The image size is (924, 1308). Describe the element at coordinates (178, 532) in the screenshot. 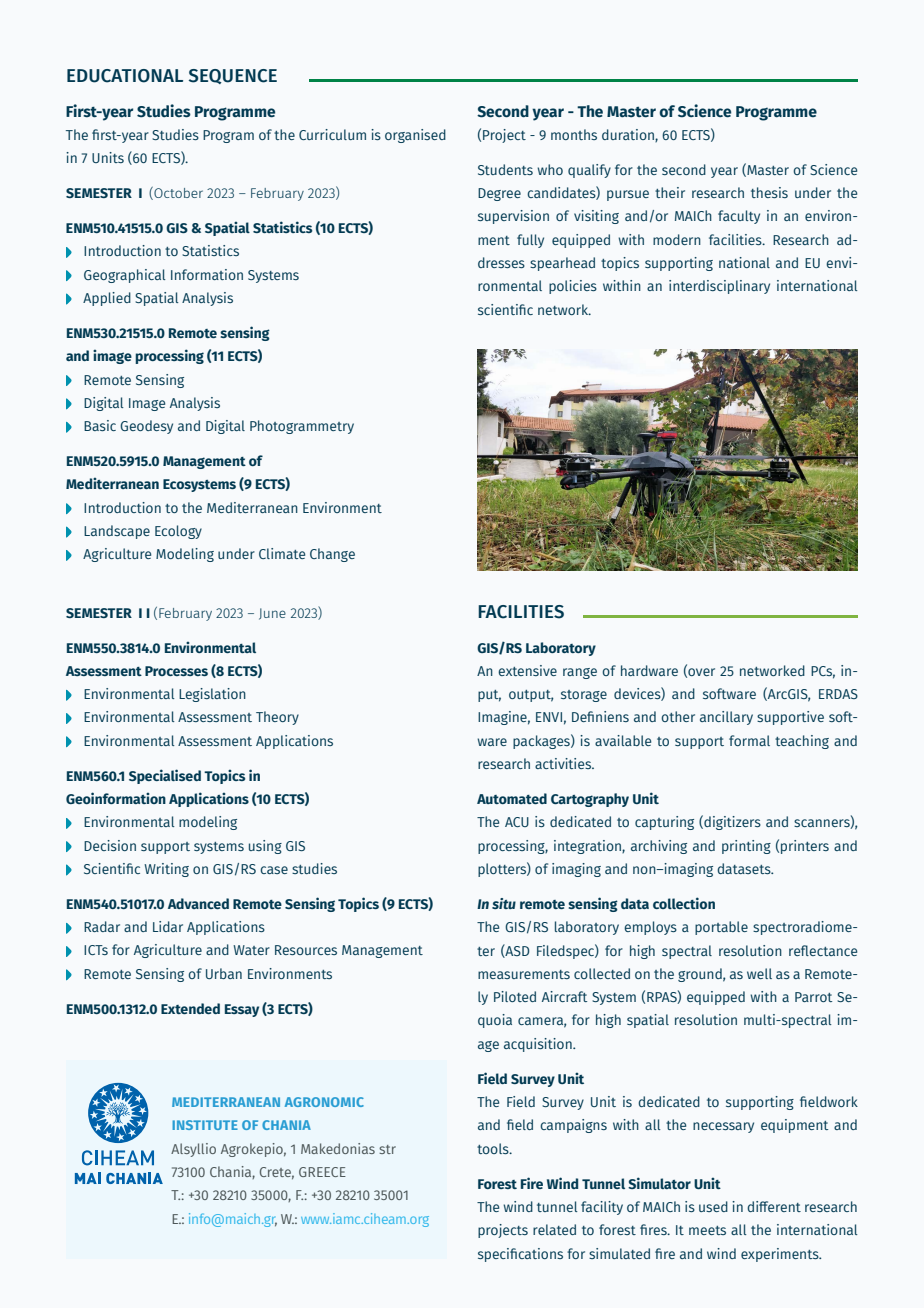

I see `Ecology` at that location.
